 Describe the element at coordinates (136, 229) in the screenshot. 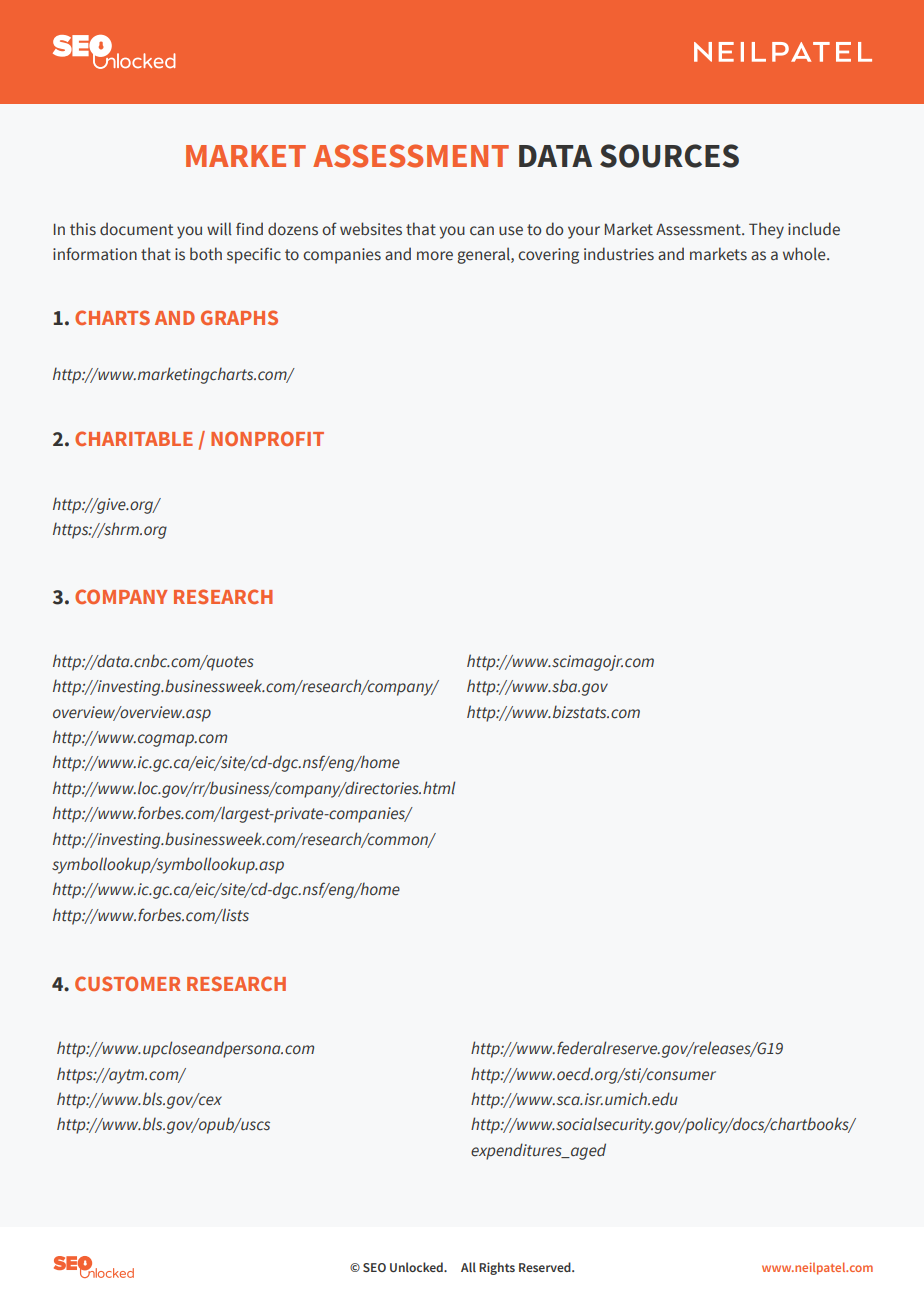

I see `document` at that location.
